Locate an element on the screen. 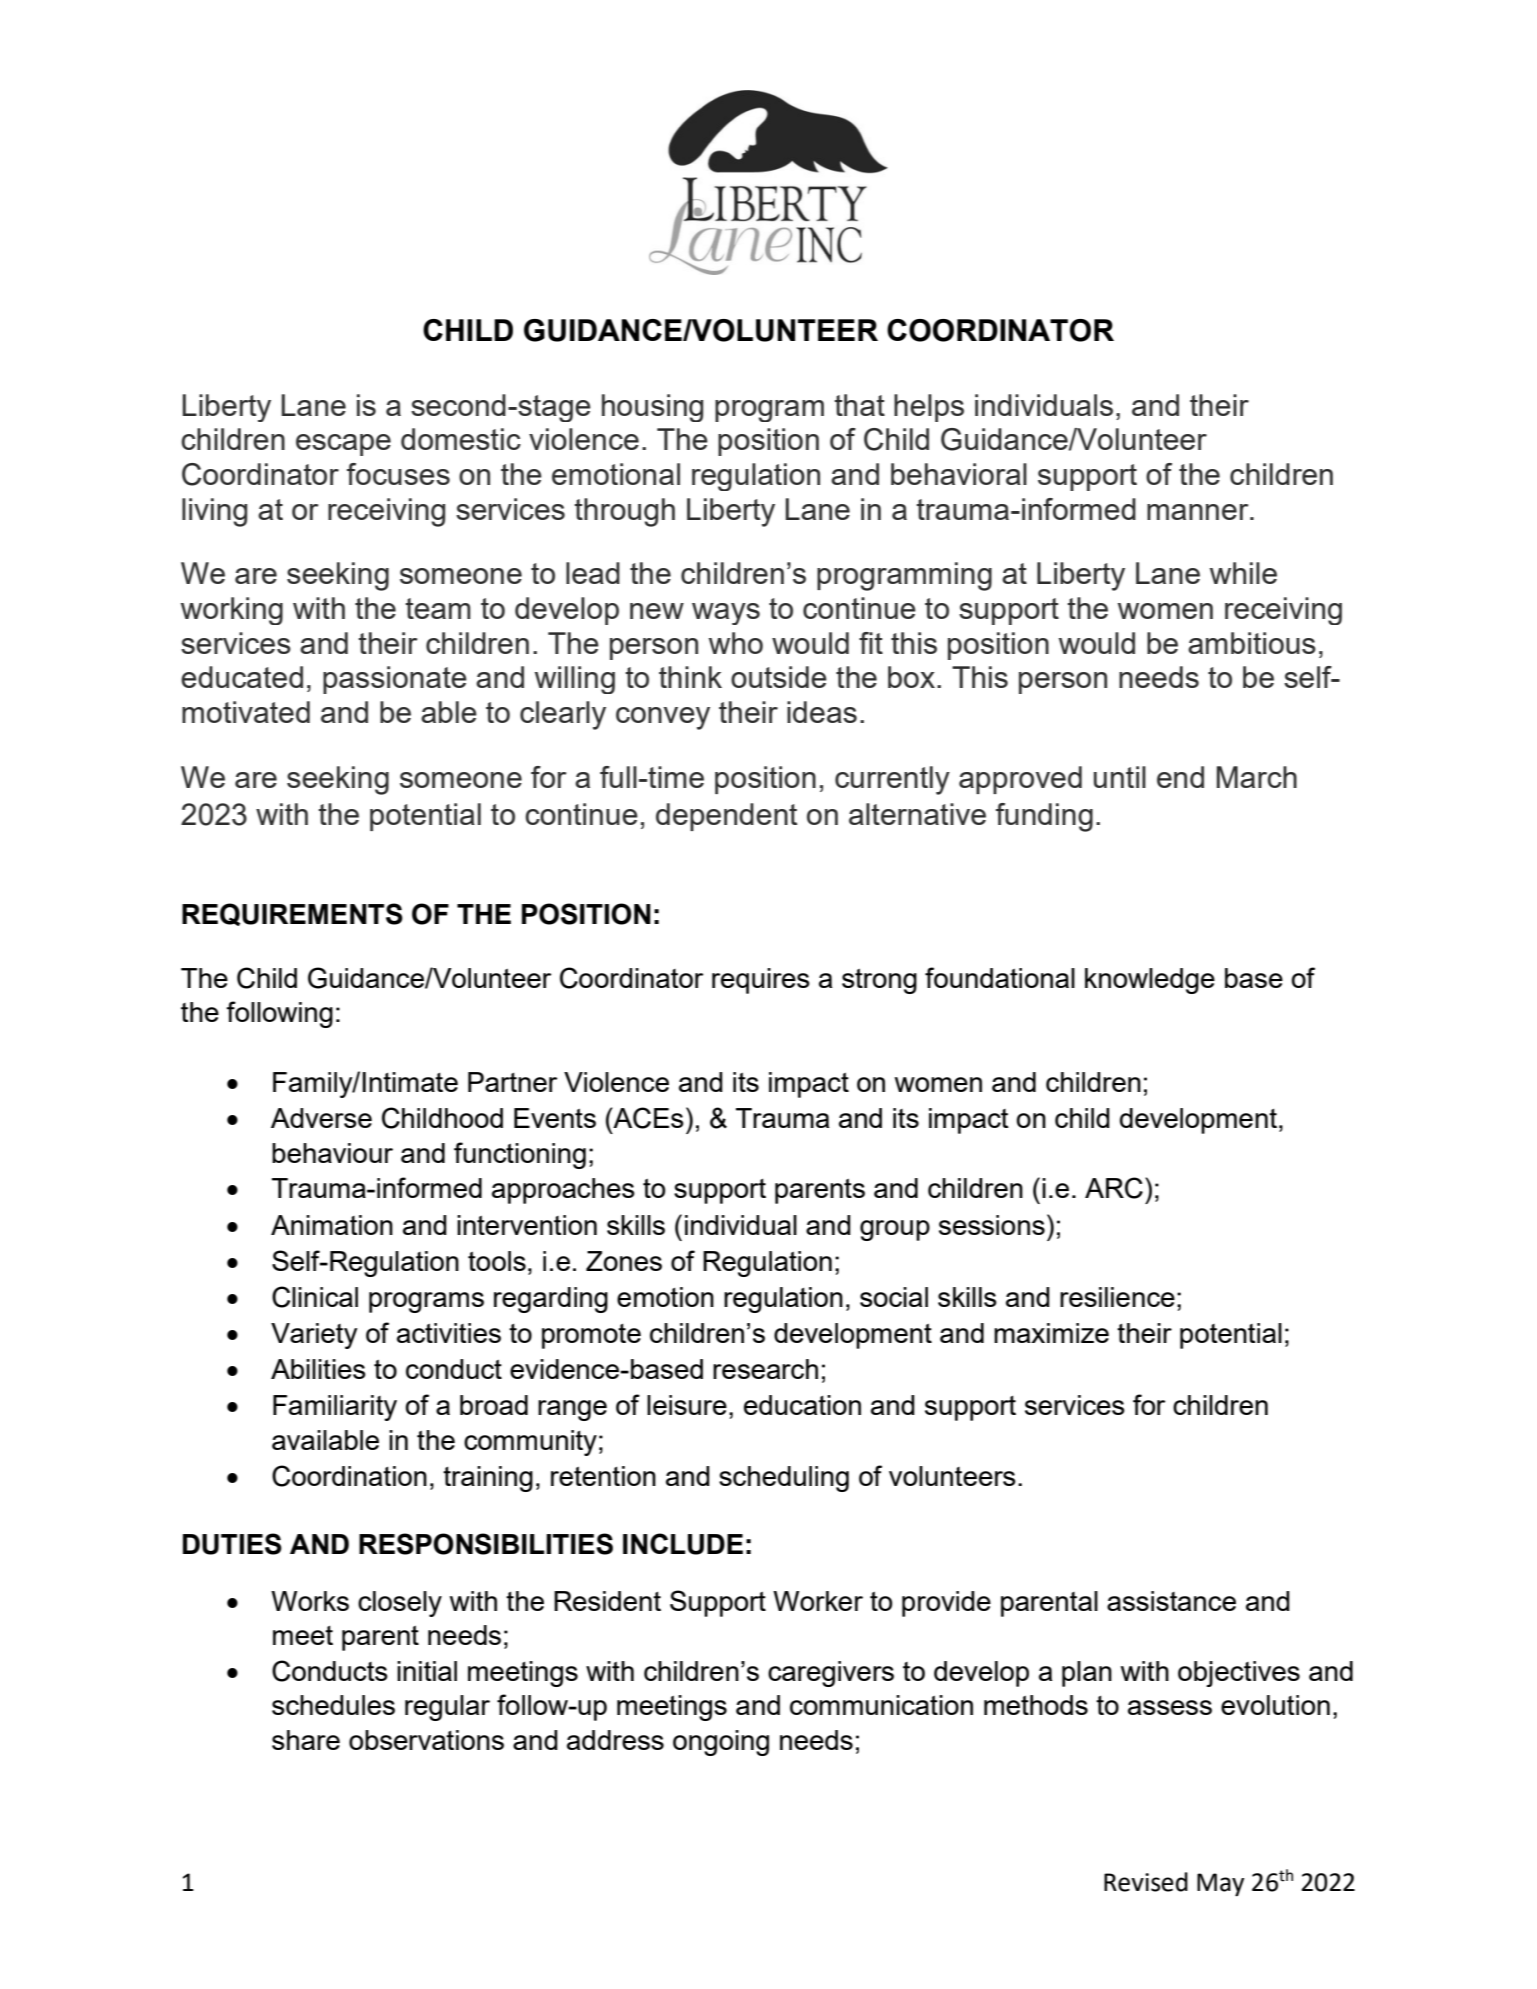 The width and height of the screenshot is (1537, 1989). until is located at coordinates (1120, 777).
